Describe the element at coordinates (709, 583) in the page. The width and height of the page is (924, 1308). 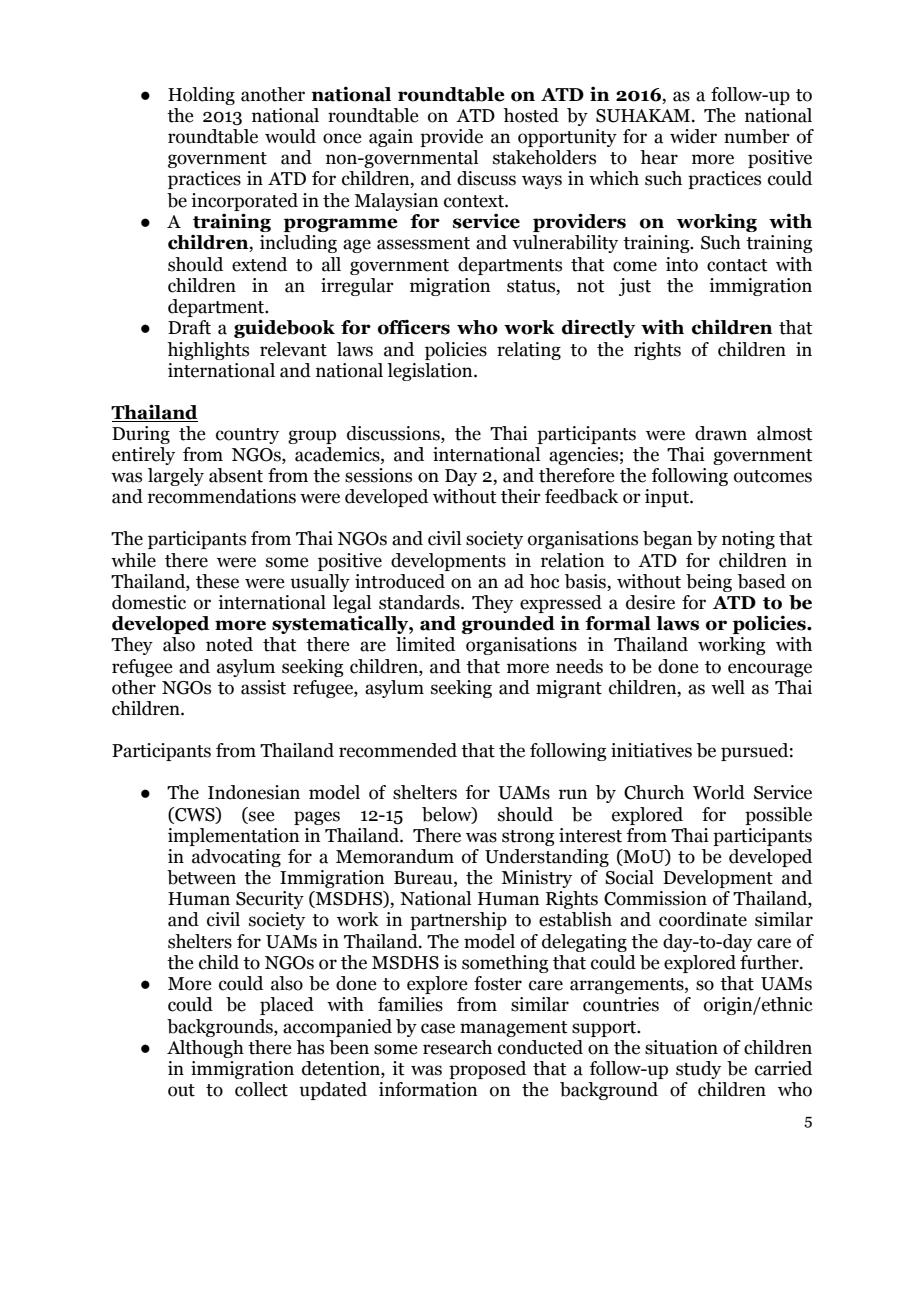
I see `being` at that location.
